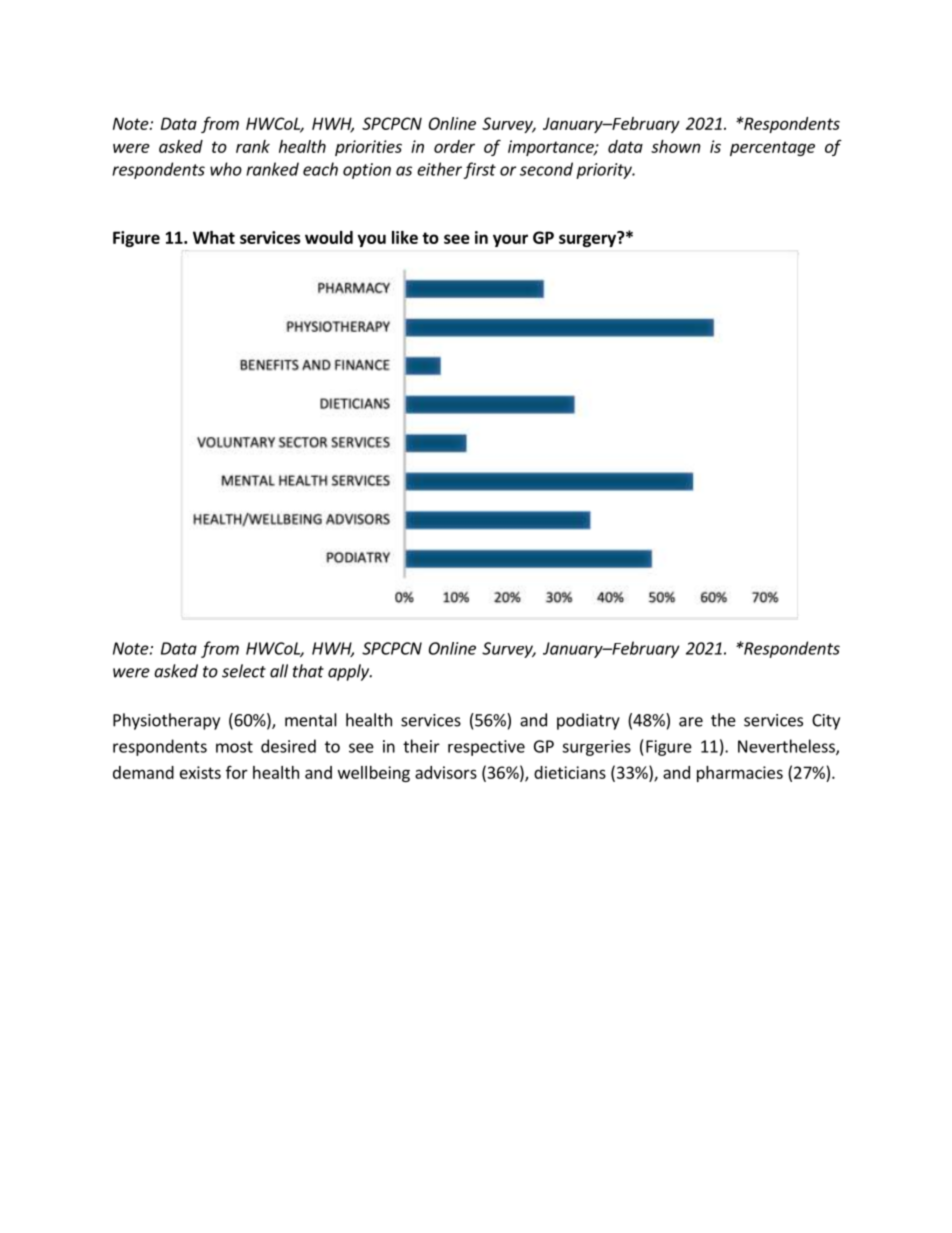 Image resolution: width=952 pixels, height=1233 pixels. Describe the element at coordinates (479, 170) in the screenshot. I see `first` at that location.
